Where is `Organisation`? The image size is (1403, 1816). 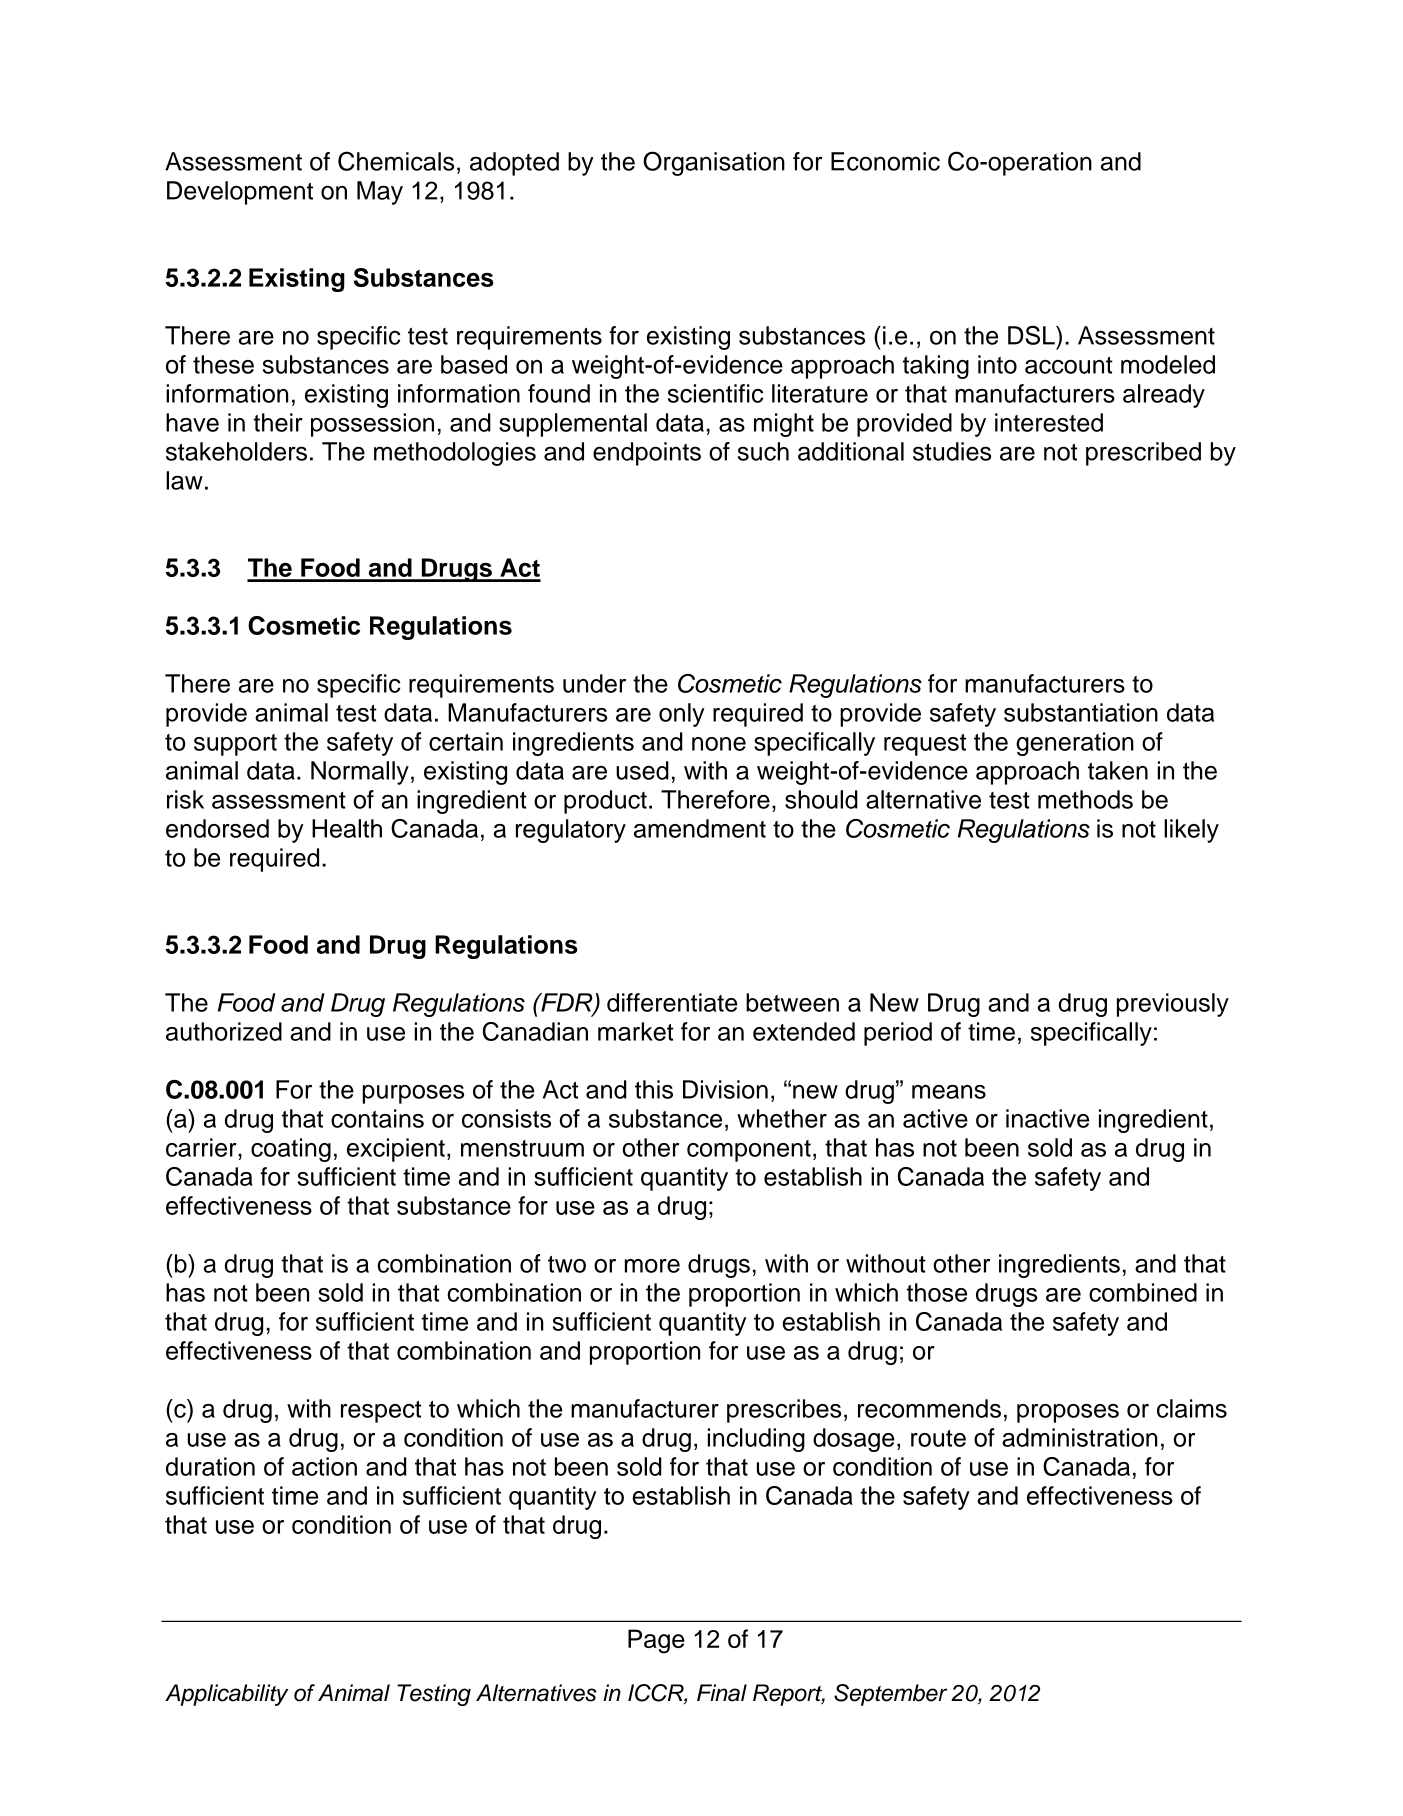 Organisation is located at coordinates (714, 163).
